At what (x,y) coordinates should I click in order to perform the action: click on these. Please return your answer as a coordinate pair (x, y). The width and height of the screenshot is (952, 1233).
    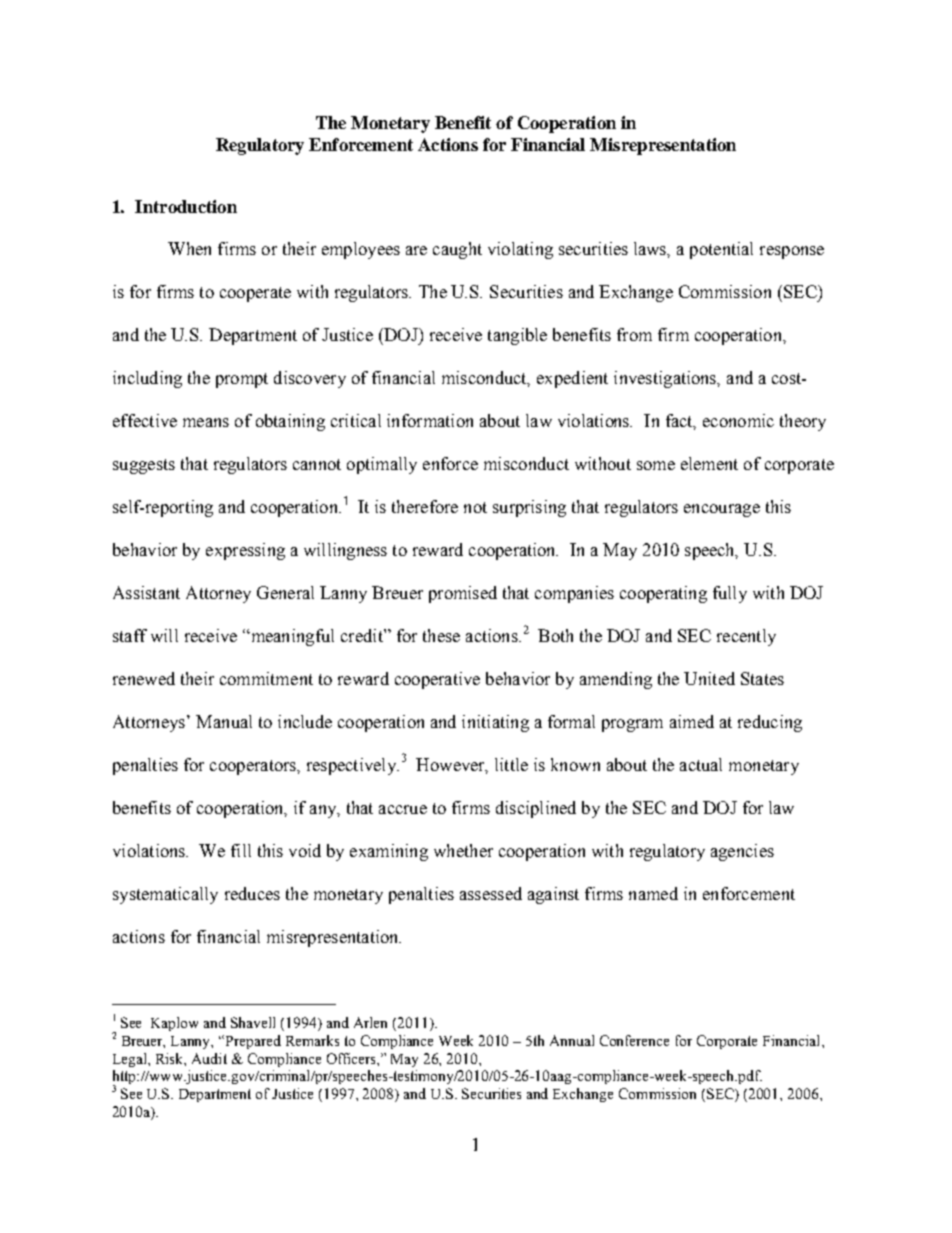
    Looking at the image, I should click on (441, 635).
